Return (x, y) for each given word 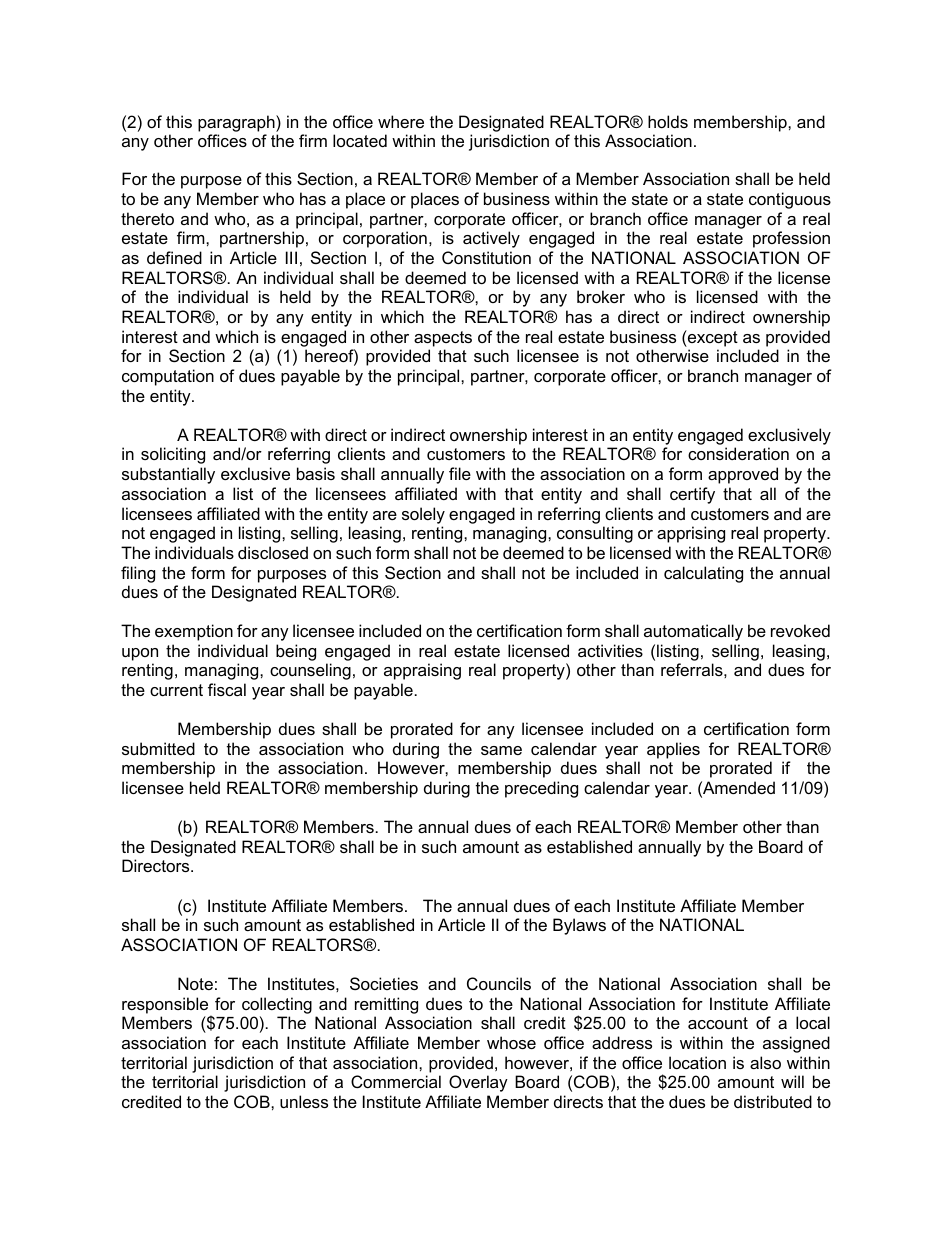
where (401, 121)
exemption (194, 632)
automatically (693, 632)
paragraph (237, 123)
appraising (422, 671)
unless (304, 1101)
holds (668, 121)
